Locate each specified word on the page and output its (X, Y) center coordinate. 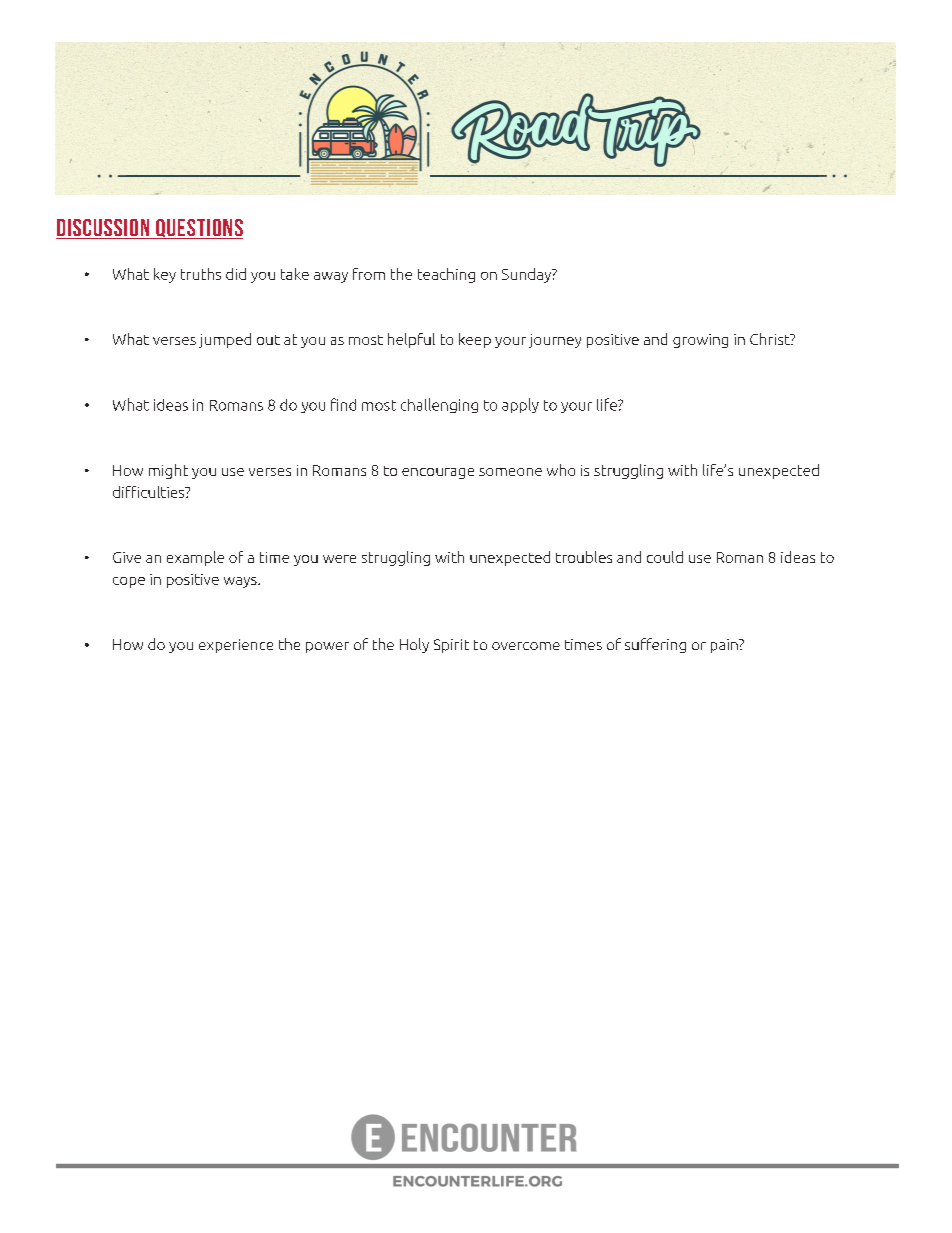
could (665, 557)
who (561, 470)
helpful (411, 340)
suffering (655, 645)
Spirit (451, 646)
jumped (225, 340)
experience (236, 646)
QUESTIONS (198, 229)
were (339, 559)
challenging (439, 405)
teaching (446, 275)
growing (700, 341)
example (195, 558)
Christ (771, 339)
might (168, 471)
